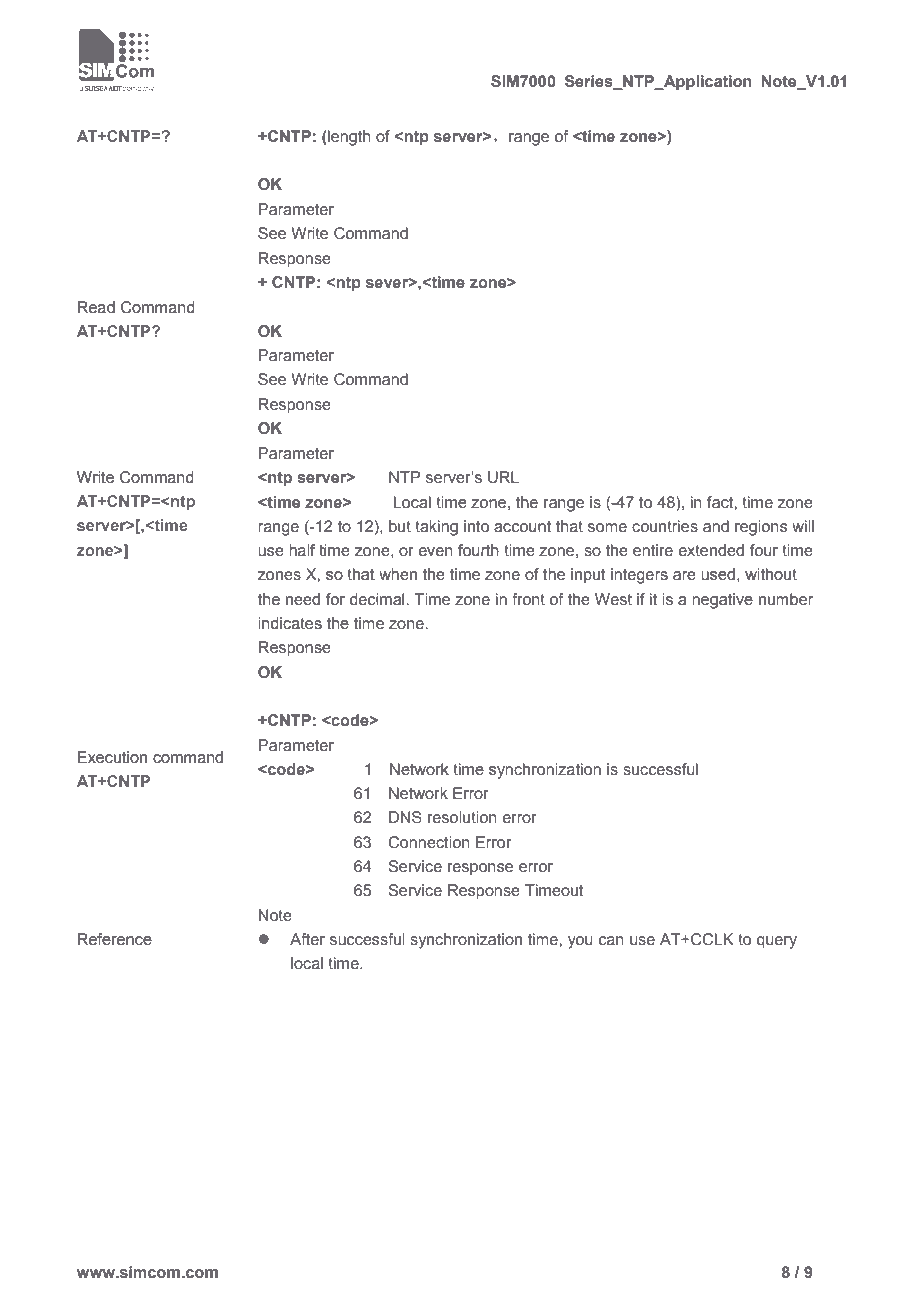 This page has height=1308, width=924. Describe the element at coordinates (503, 477) in the page. I see `URL` at that location.
